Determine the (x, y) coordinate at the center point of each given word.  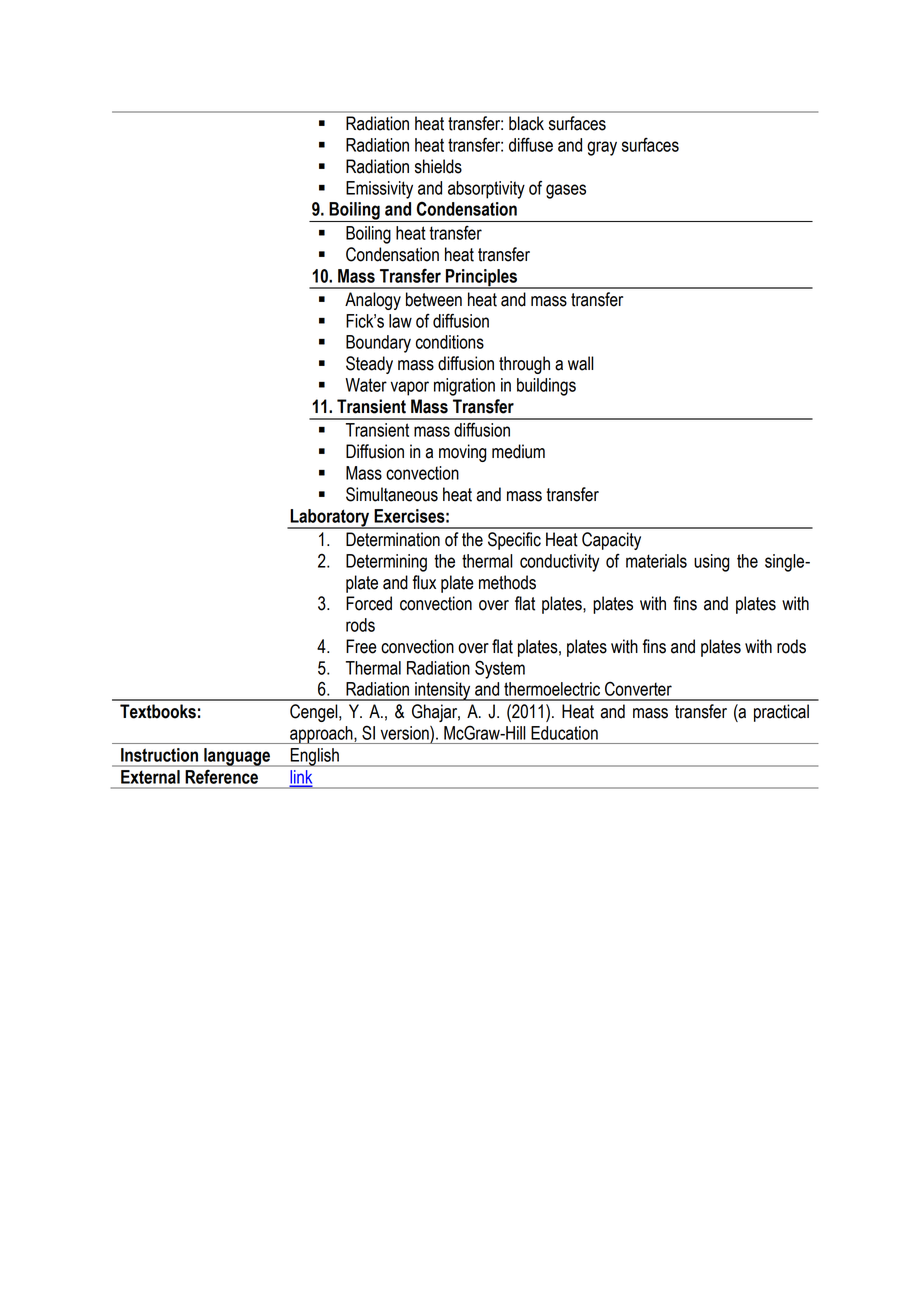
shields (438, 166)
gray (602, 148)
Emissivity (379, 190)
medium (518, 451)
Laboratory (330, 519)
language (237, 757)
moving (463, 453)
